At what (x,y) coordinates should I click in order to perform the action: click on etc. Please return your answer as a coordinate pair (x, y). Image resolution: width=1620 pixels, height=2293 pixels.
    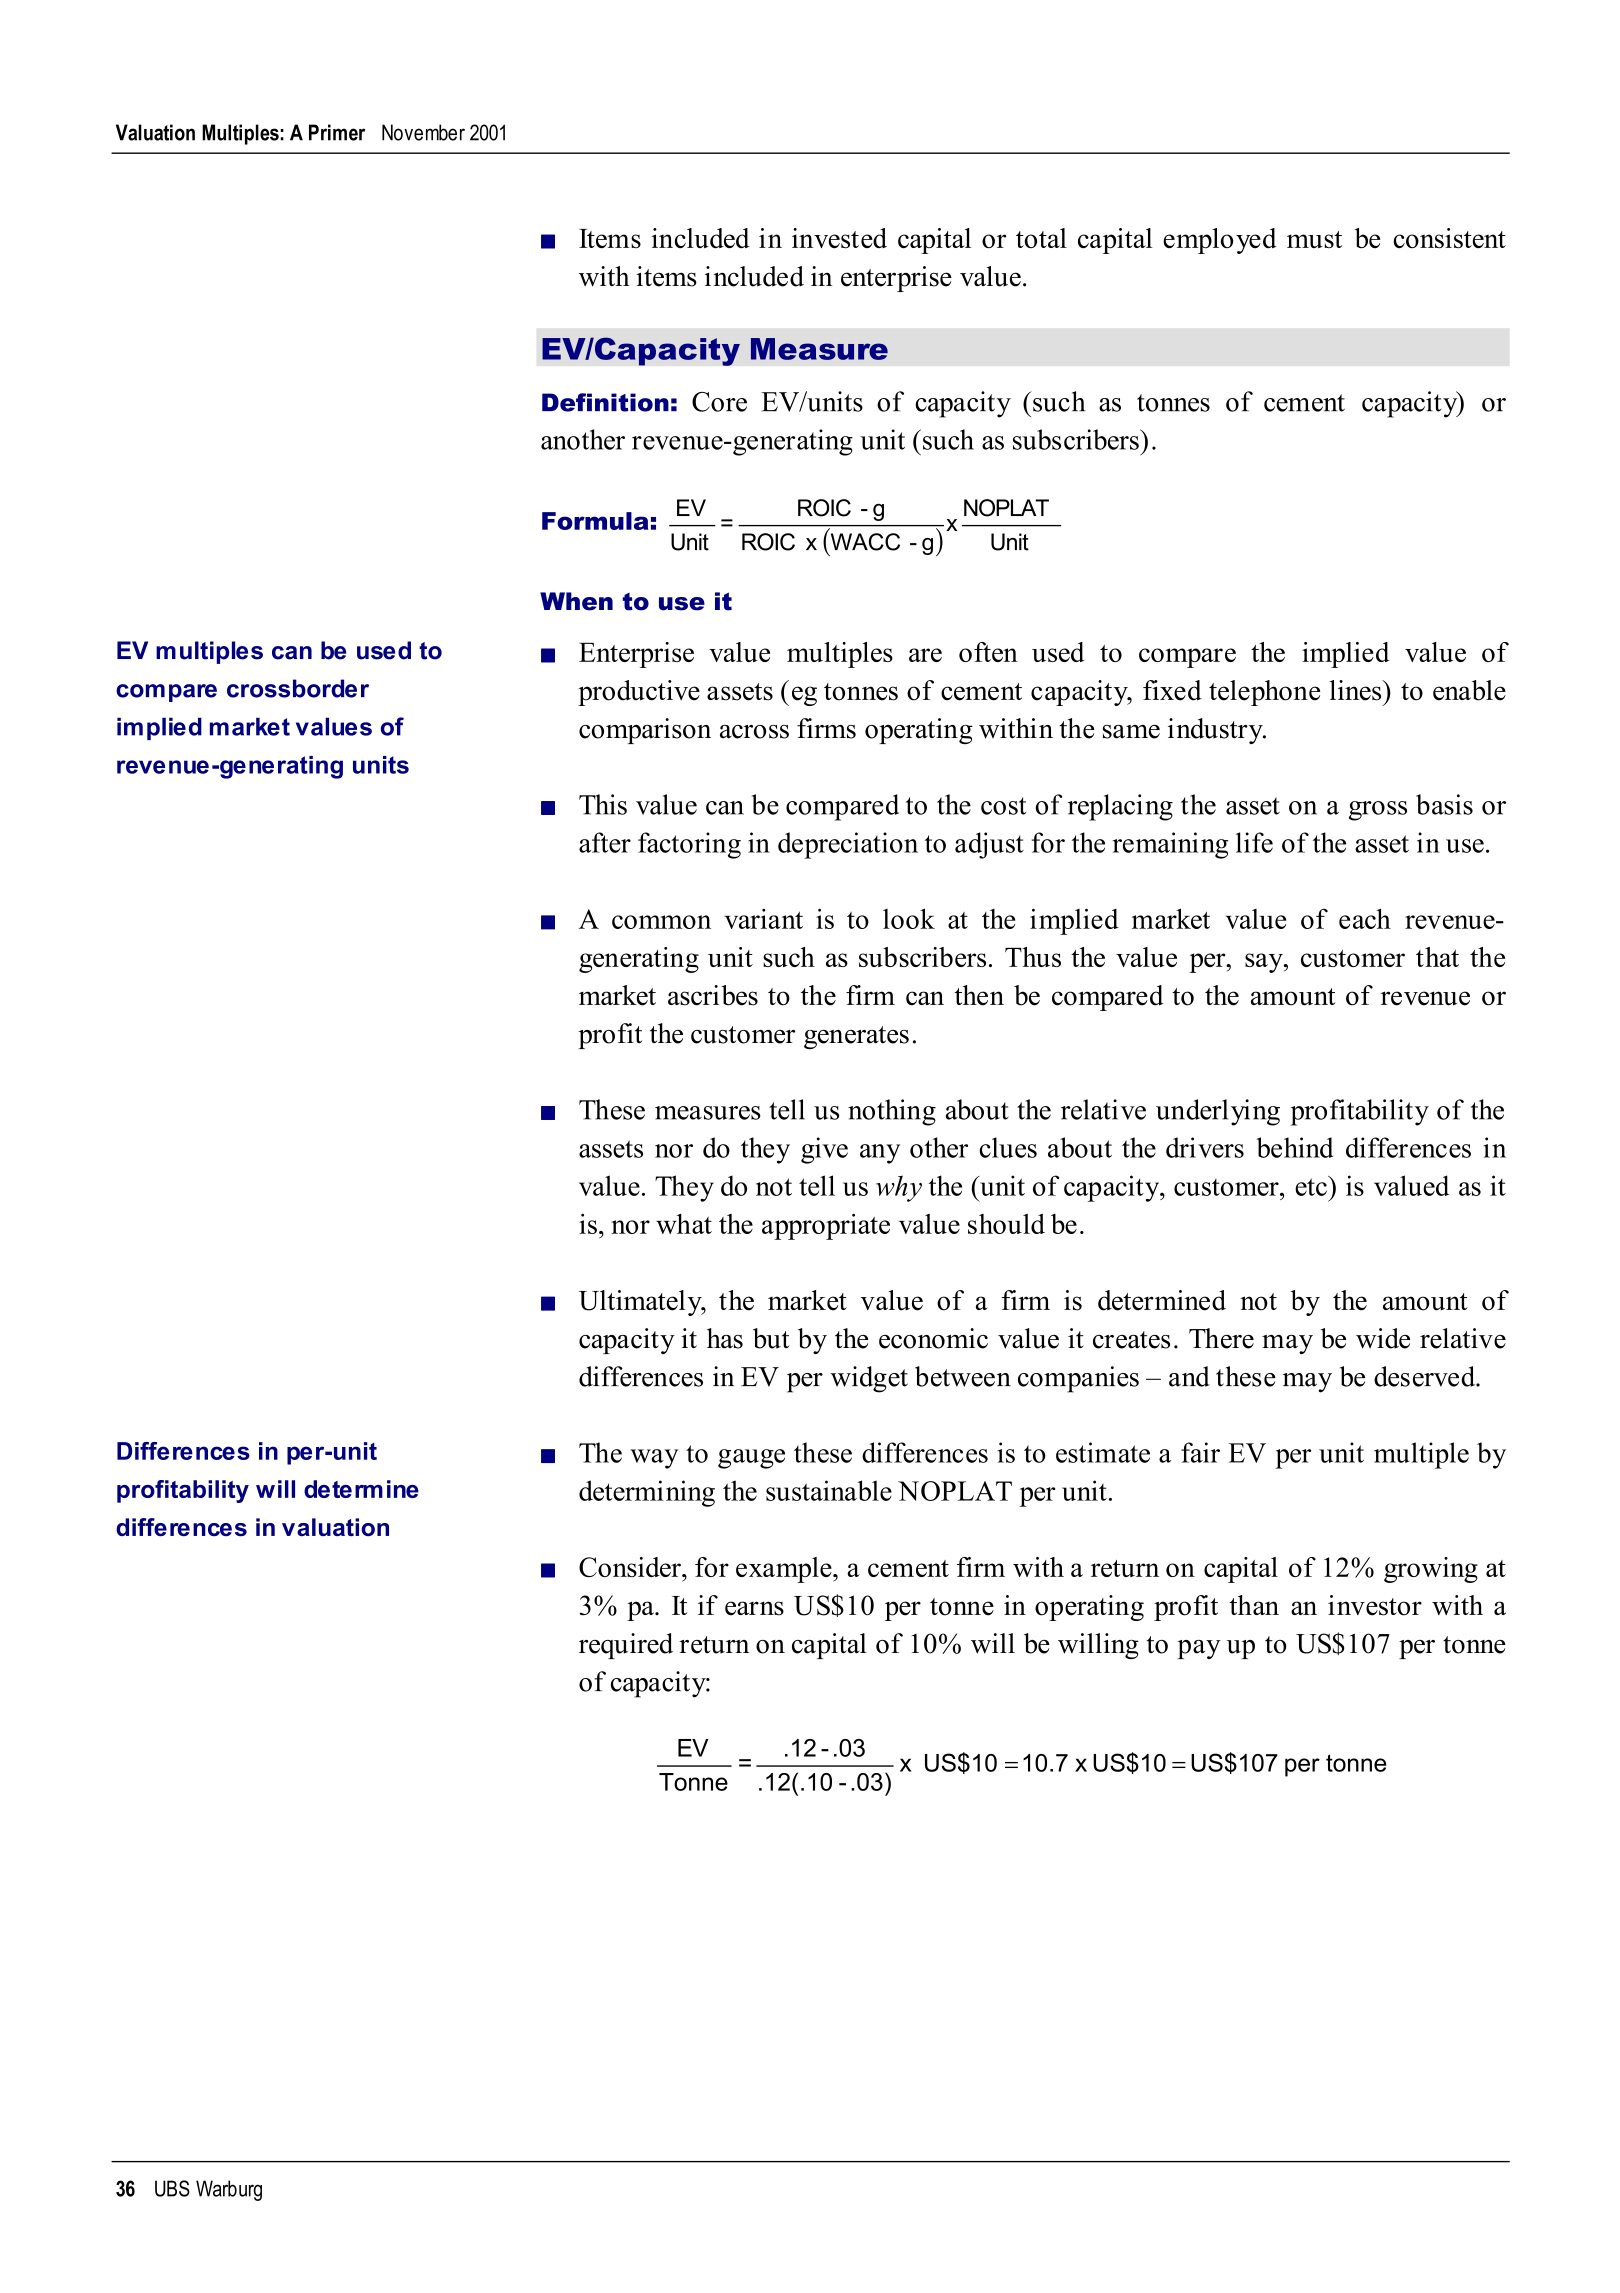
    Looking at the image, I should click on (1312, 1186).
